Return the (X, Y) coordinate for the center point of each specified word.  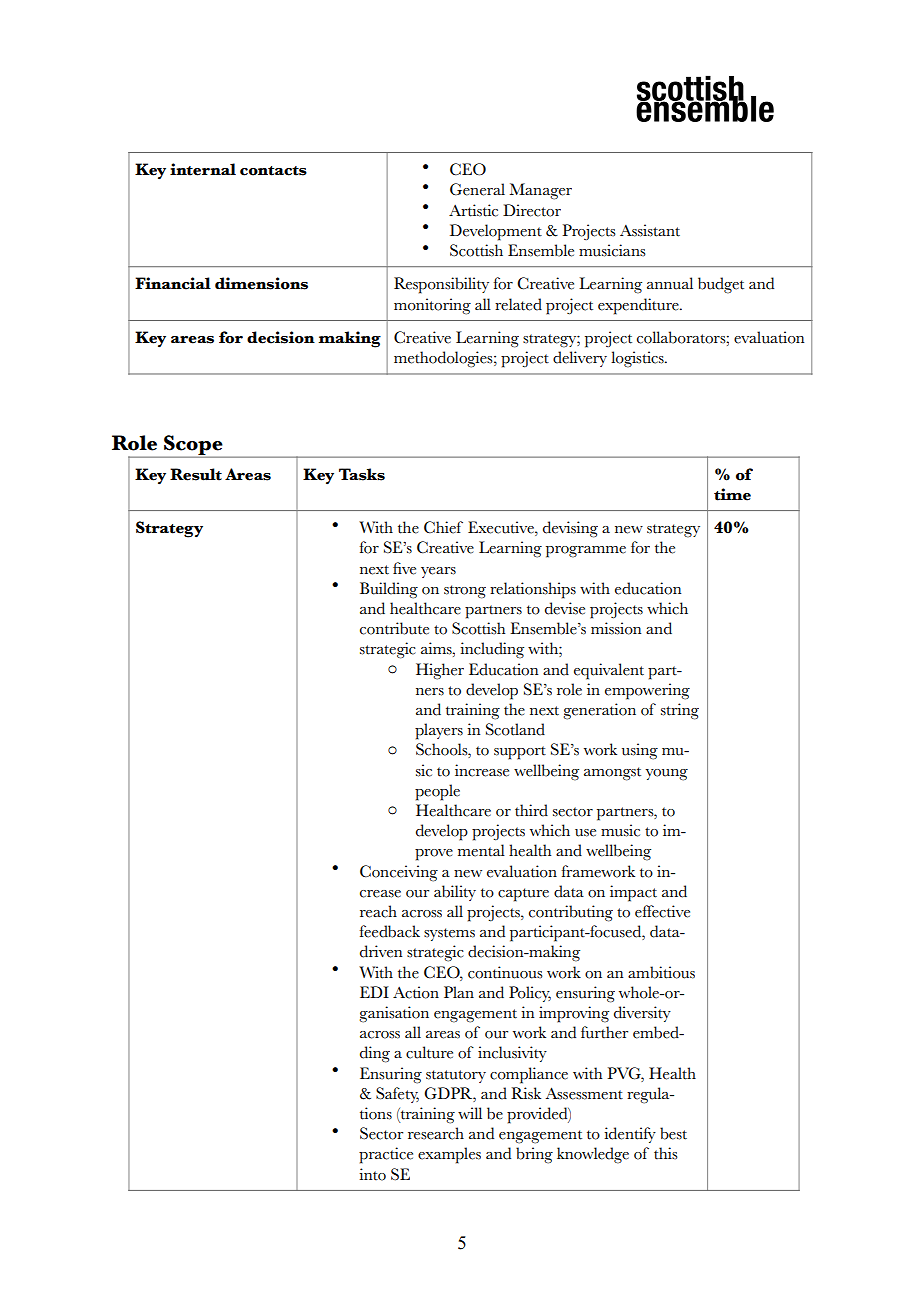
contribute (394, 628)
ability (455, 893)
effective (662, 911)
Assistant (650, 230)
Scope (193, 446)
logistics (638, 359)
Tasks (362, 474)
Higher (440, 671)
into (372, 1174)
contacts (273, 171)
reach (378, 911)
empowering (647, 691)
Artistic (473, 210)
